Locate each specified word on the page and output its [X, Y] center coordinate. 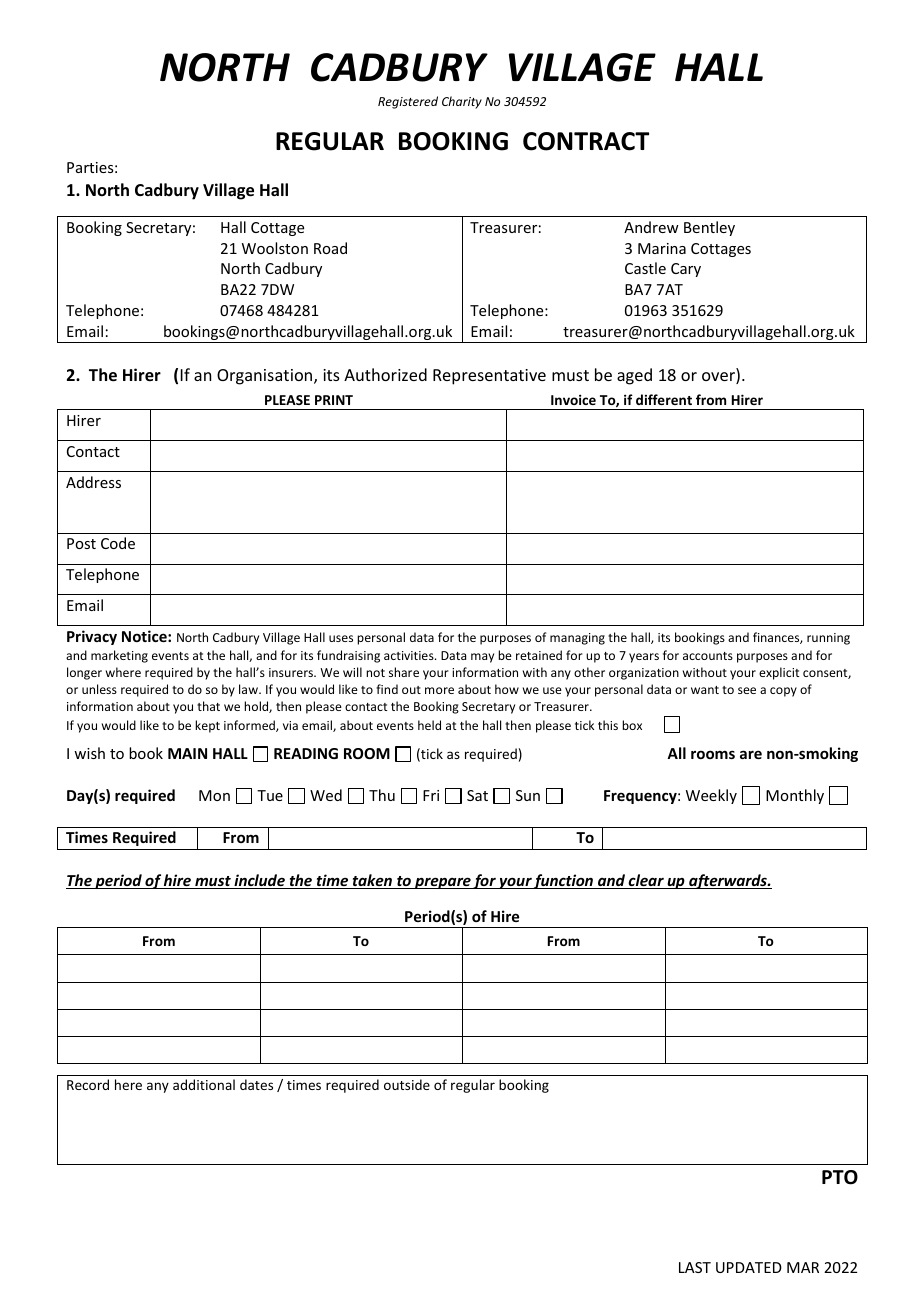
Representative [489, 377]
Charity [462, 102]
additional [204, 1084]
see [747, 690]
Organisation [266, 377]
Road [330, 248]
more [439, 690]
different [664, 399]
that [208, 706]
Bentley [709, 228]
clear [646, 881]
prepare [443, 883]
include [259, 881]
